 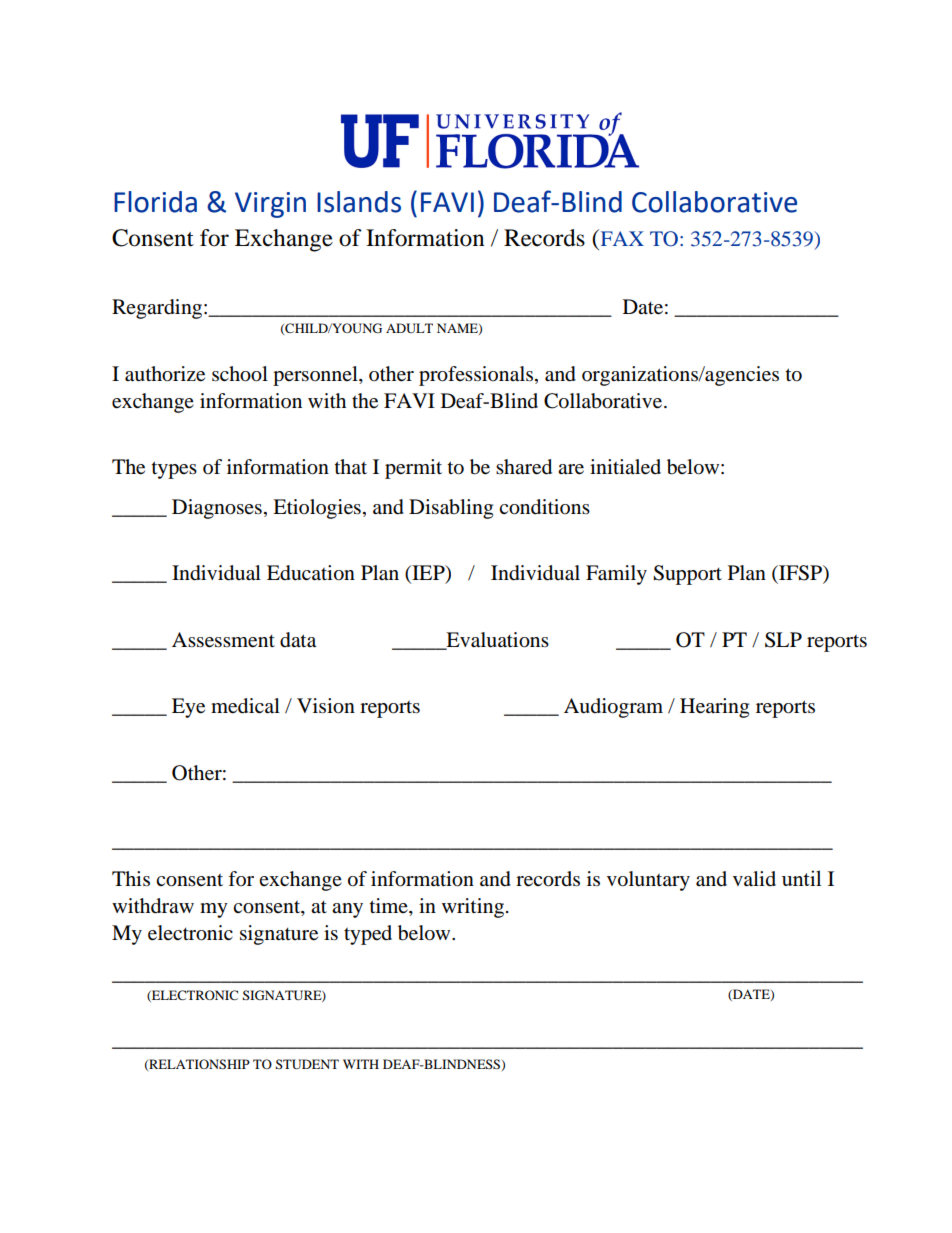 What do you see at coordinates (326, 706) in the screenshot?
I see `Vision` at bounding box center [326, 706].
